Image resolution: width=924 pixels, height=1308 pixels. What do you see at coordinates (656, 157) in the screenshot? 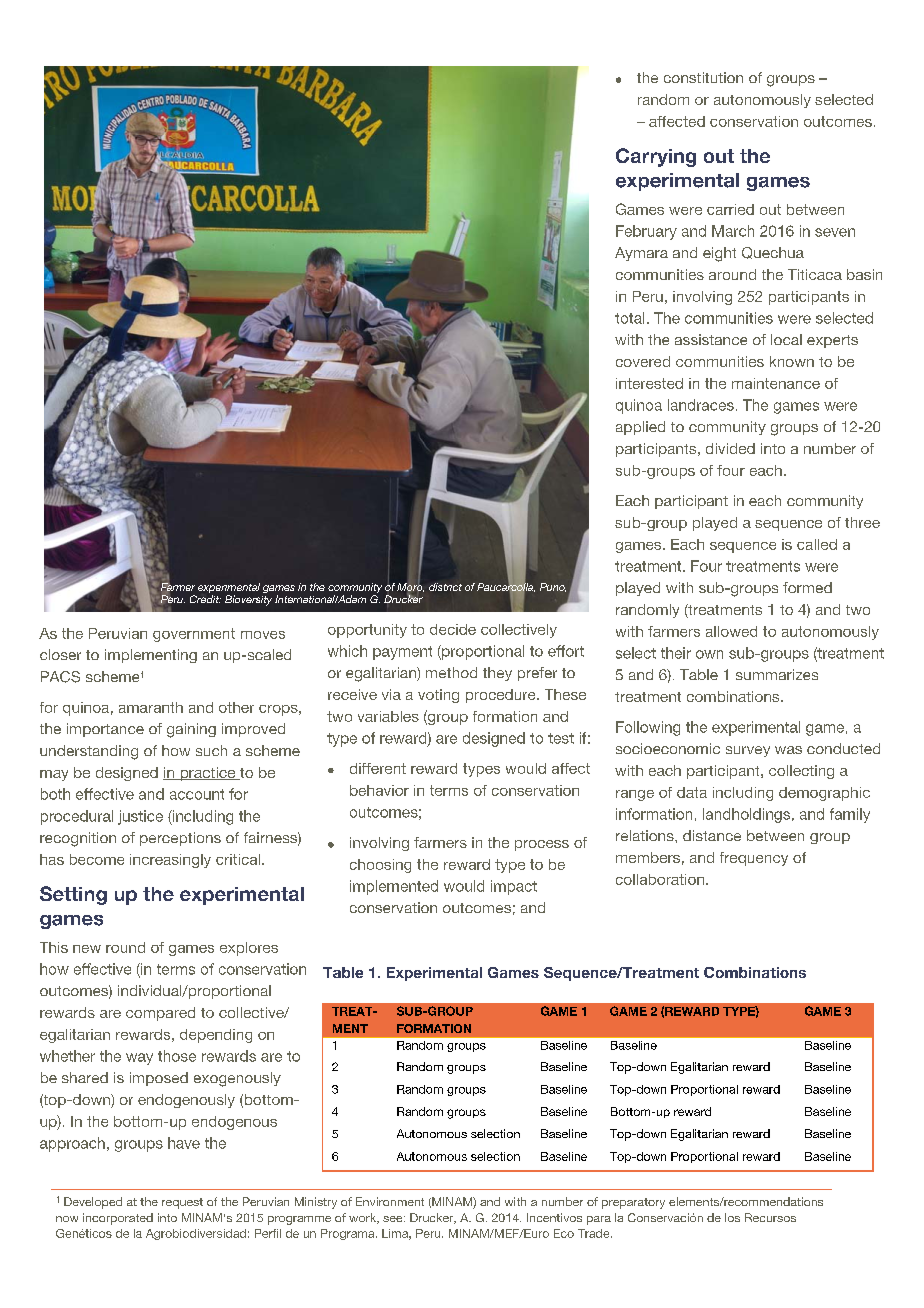
I see `Carrying` at bounding box center [656, 157].
